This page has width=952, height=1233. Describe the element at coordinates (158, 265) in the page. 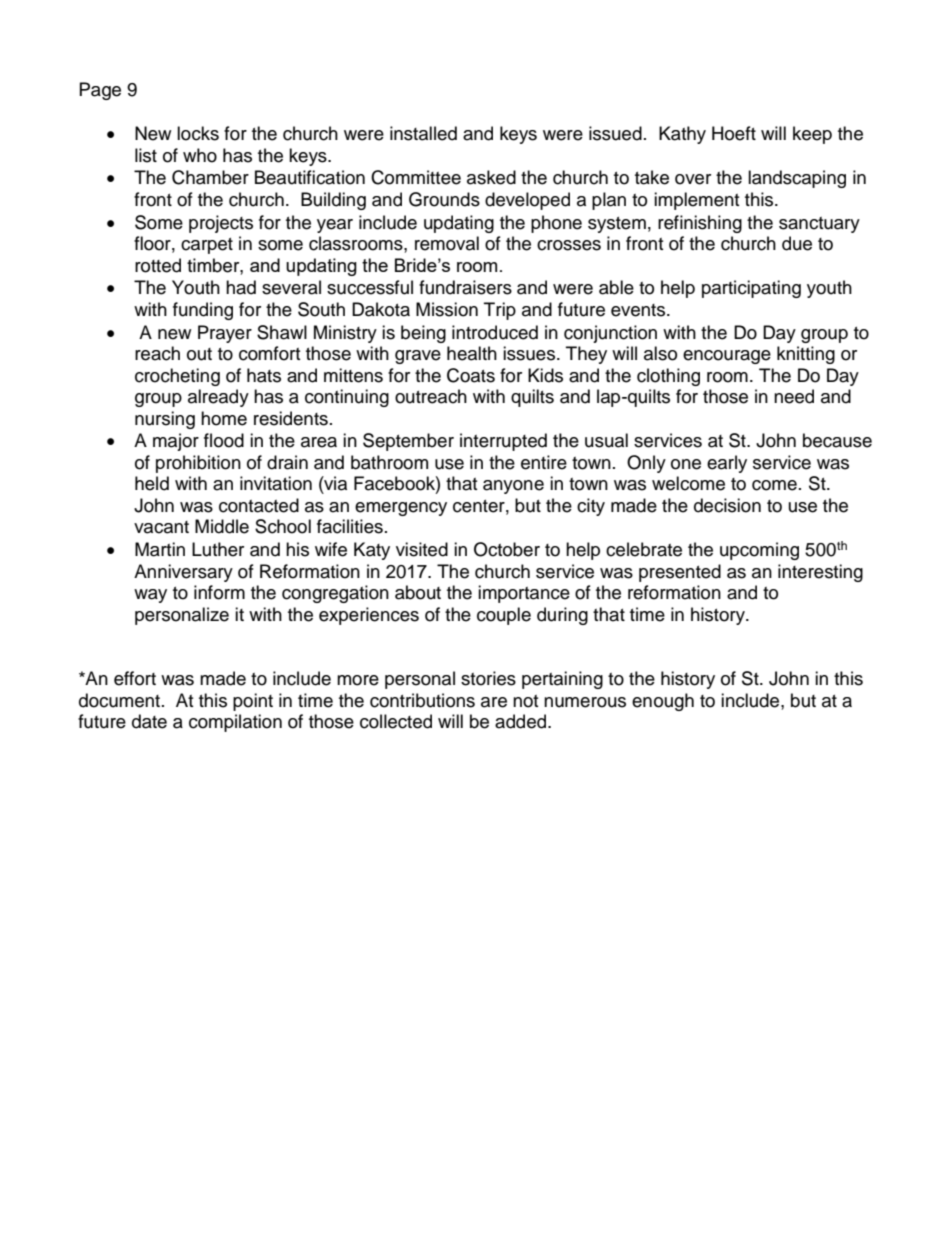

I see `rotted` at that location.
